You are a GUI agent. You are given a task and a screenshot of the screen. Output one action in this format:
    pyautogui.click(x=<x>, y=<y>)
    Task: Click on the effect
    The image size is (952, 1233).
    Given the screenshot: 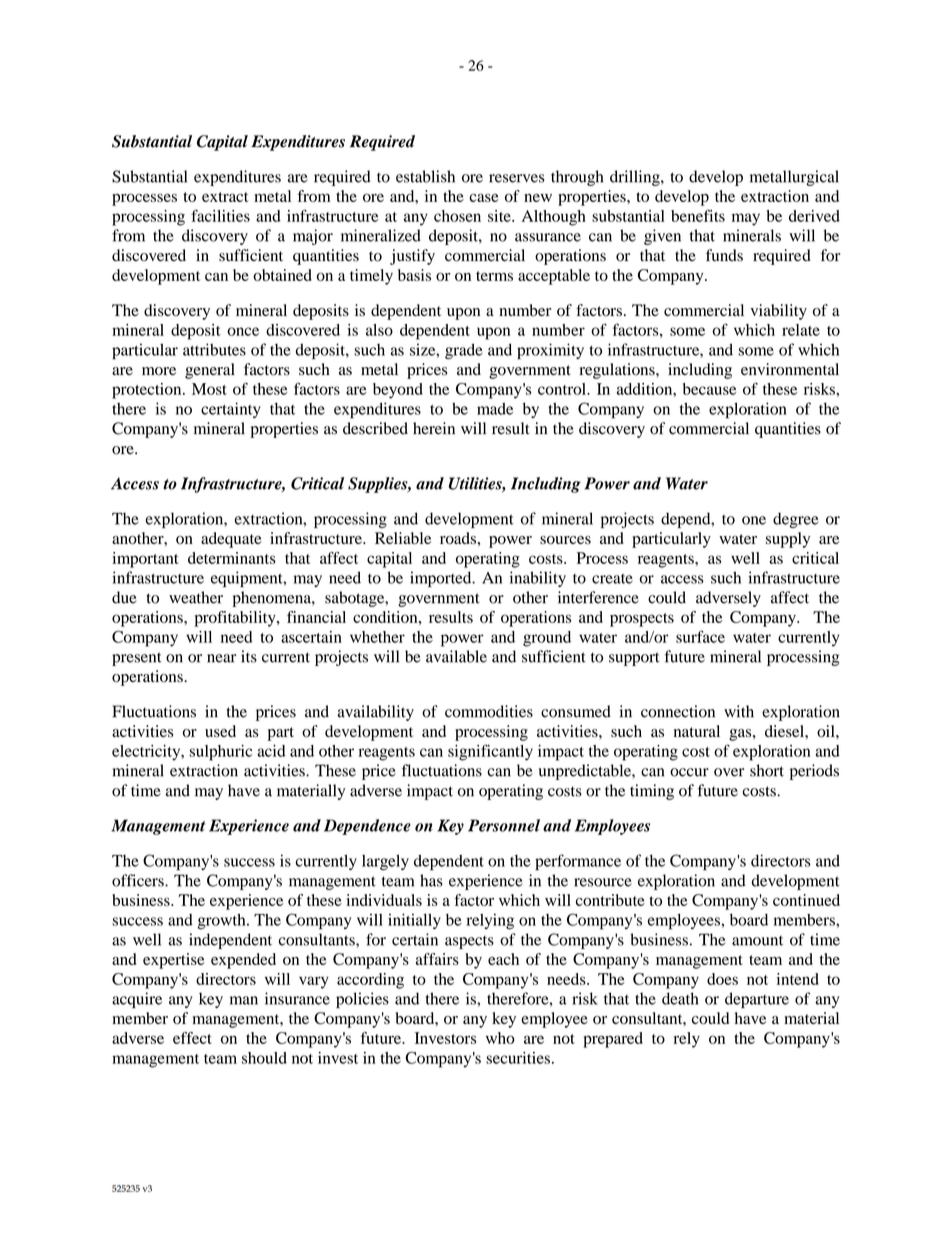 What is the action you would take?
    pyautogui.click(x=192, y=1038)
